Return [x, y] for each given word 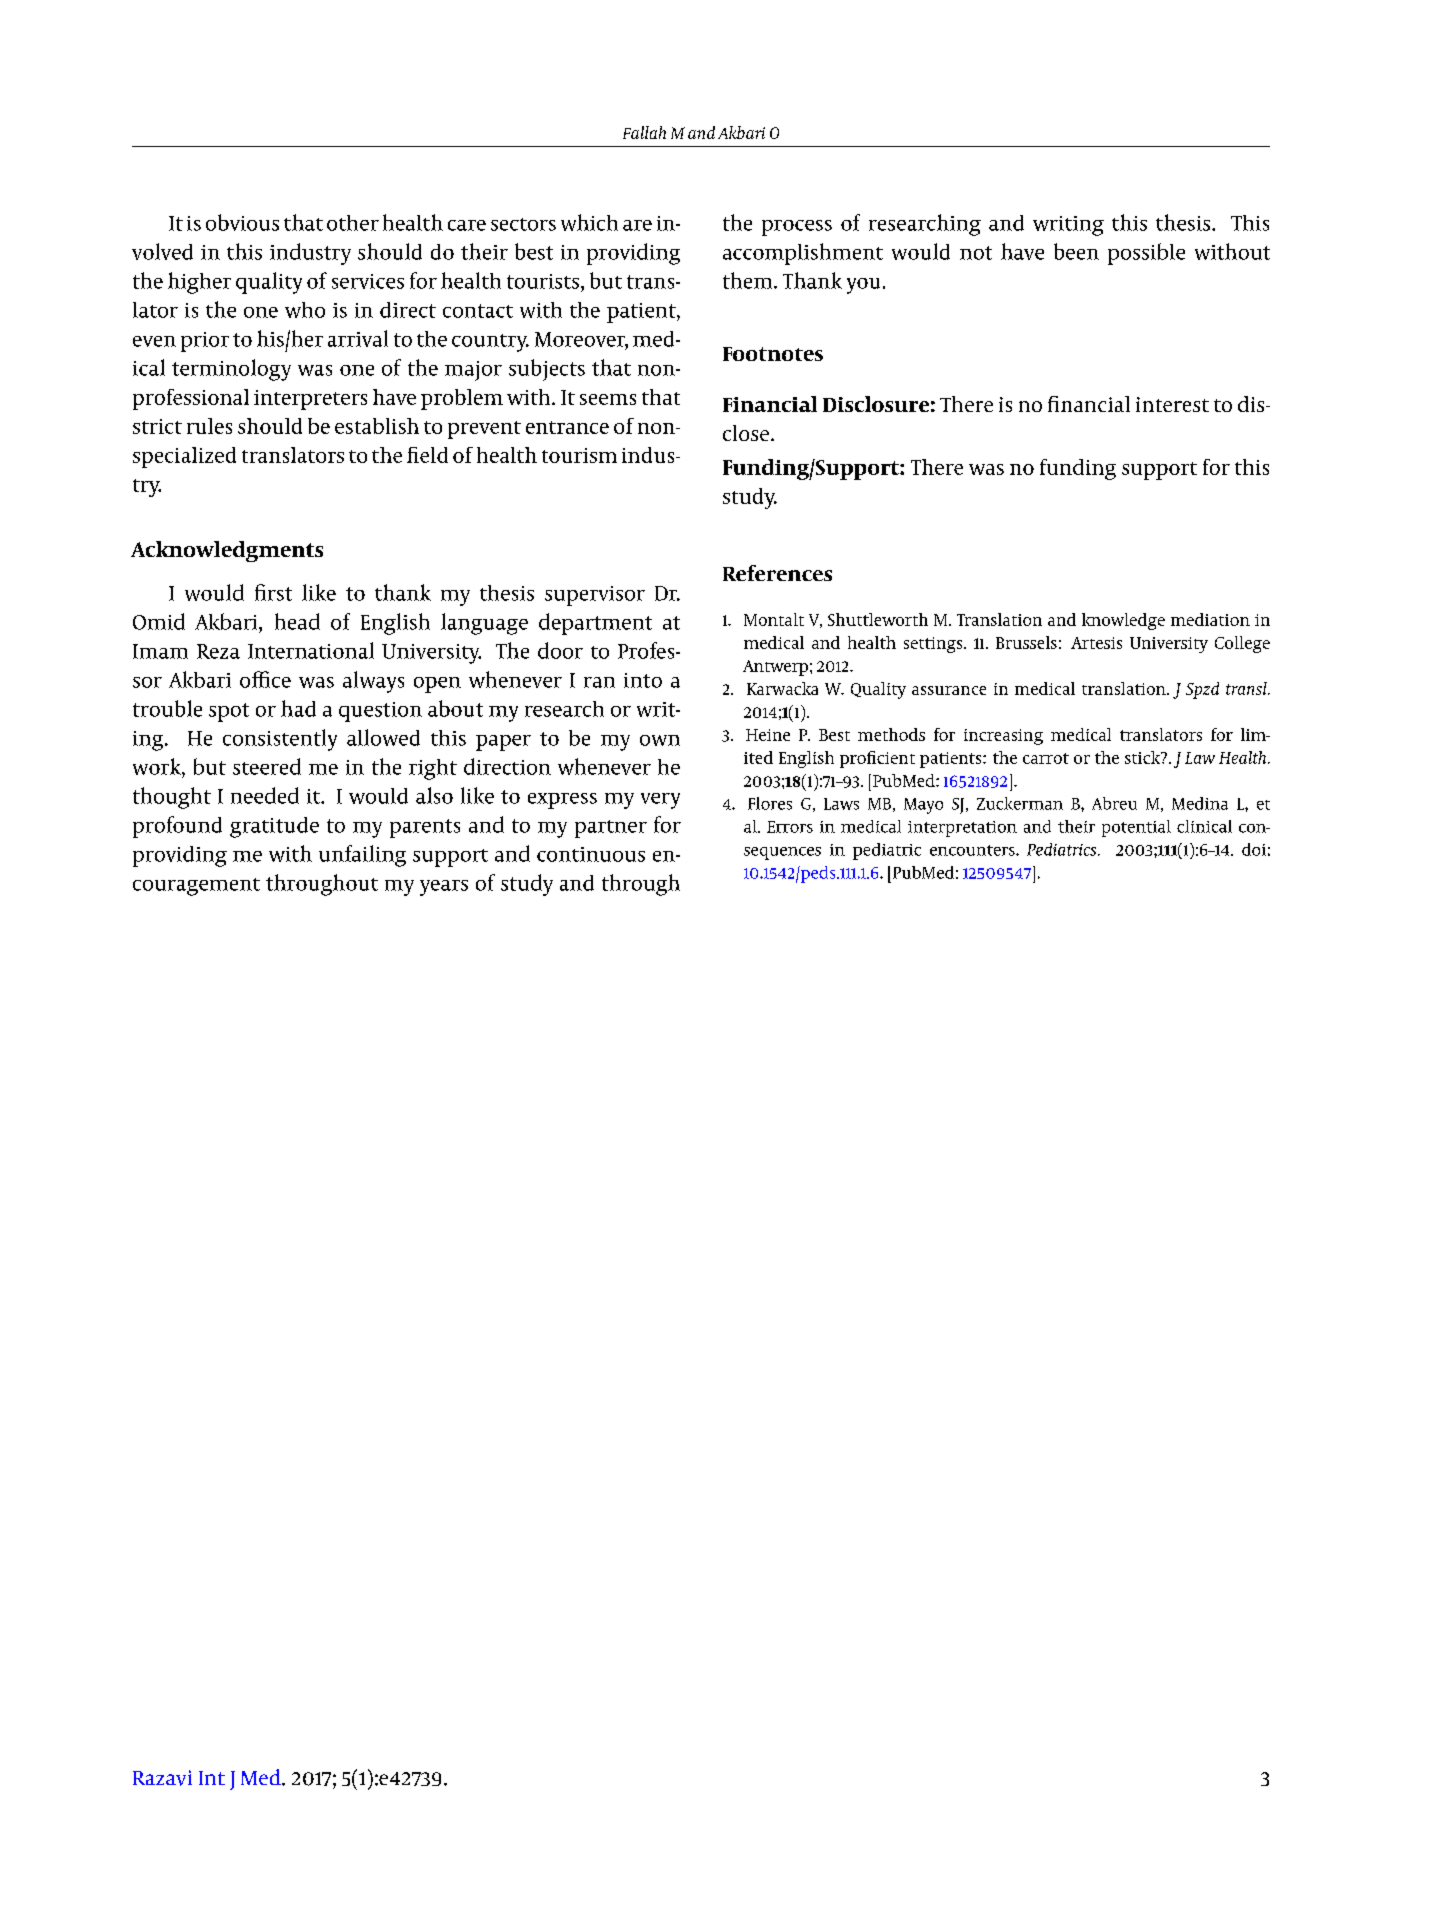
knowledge [1123, 621]
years [444, 888]
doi [1254, 849]
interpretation [962, 829]
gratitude [274, 827]
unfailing [362, 856]
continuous [591, 854]
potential [1136, 828]
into [643, 680]
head [297, 621]
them [749, 280]
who [305, 310]
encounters [973, 850]
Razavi [162, 1778]
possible [1146, 254]
